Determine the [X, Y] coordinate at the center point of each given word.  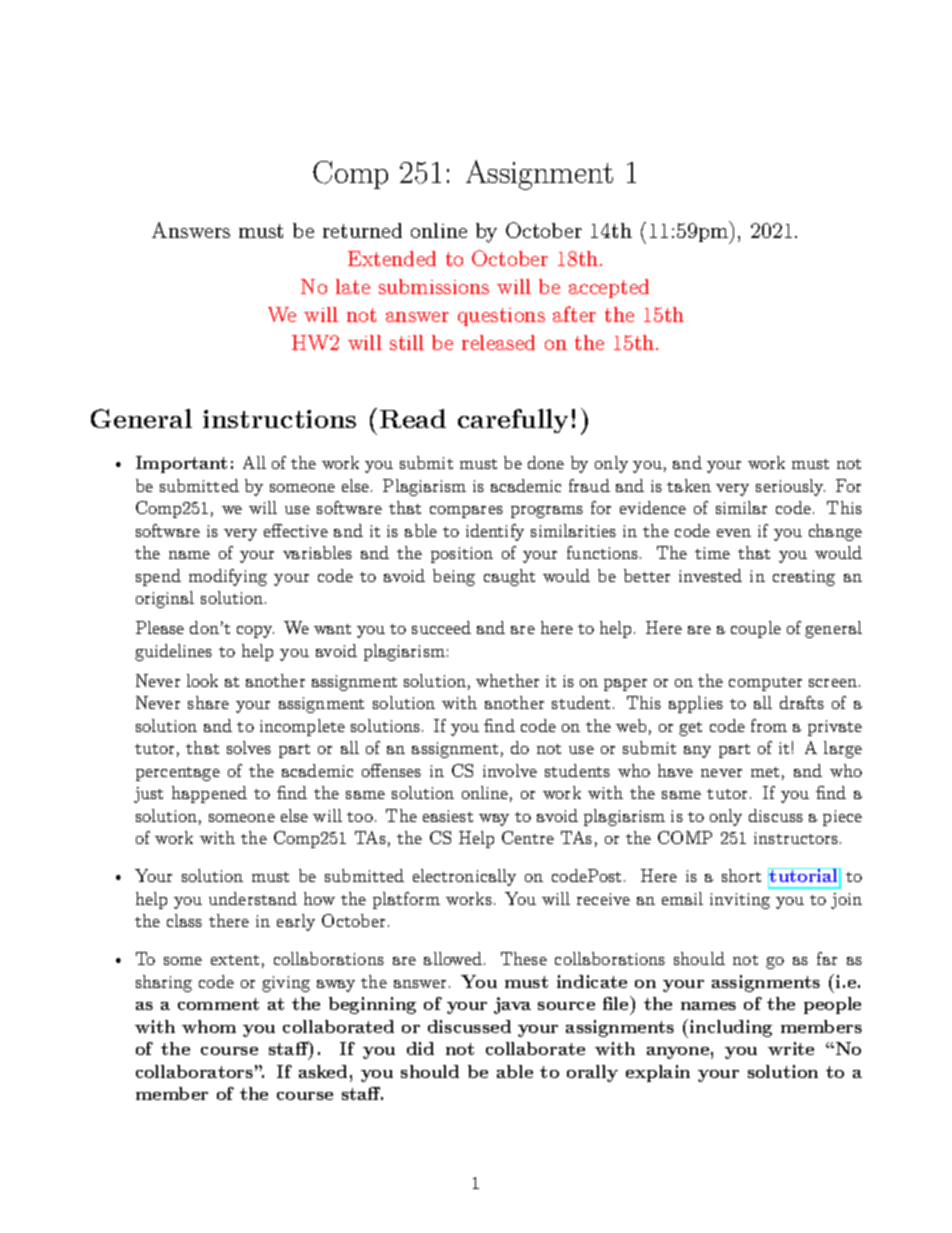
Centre [528, 837]
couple [756, 629]
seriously [790, 487]
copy [255, 632]
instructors [796, 838]
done [546, 462]
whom [209, 1026]
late [353, 286]
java [512, 1005]
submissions [434, 286]
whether [507, 680]
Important [181, 464]
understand [253, 898]
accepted [609, 288]
